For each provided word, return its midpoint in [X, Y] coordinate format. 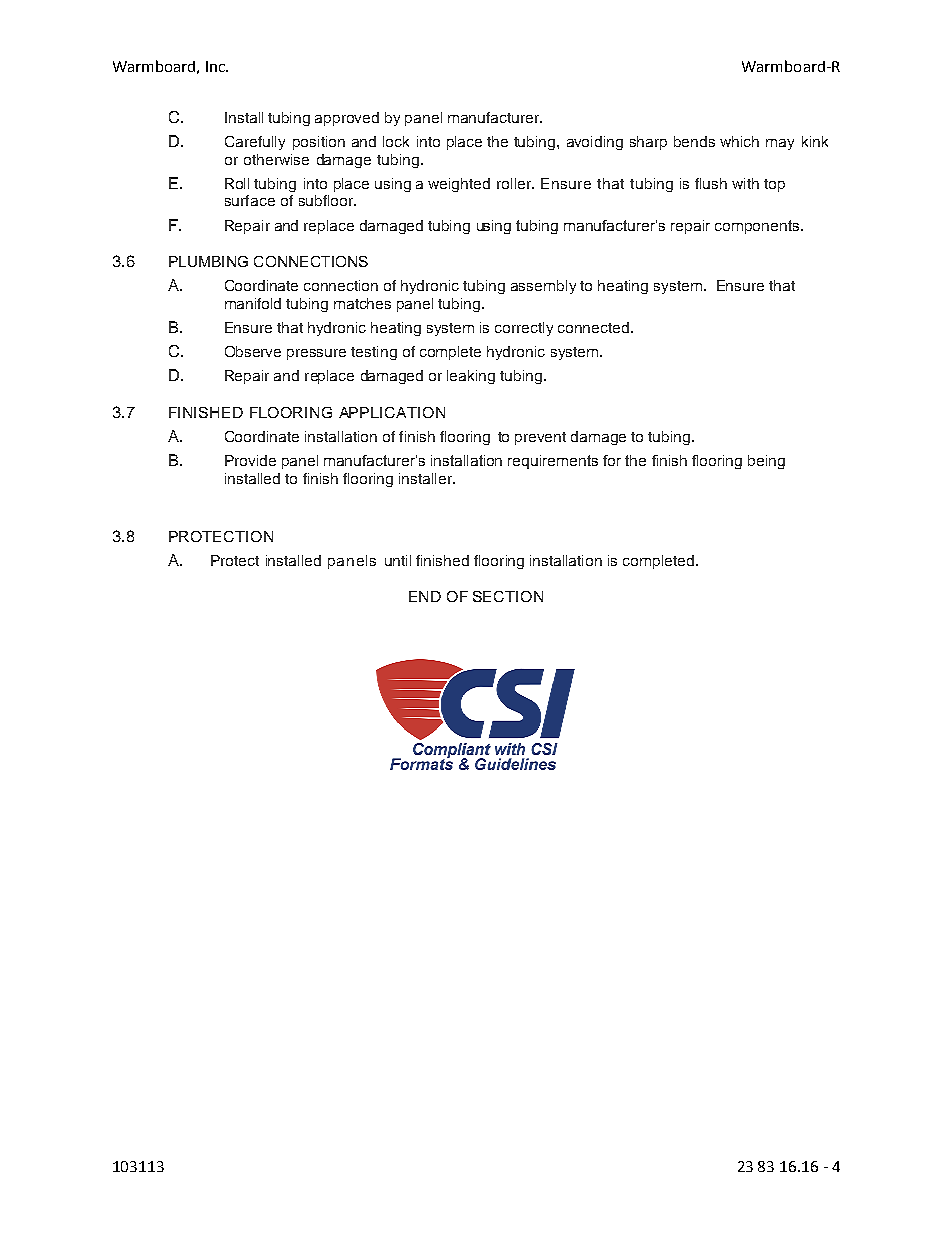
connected [595, 327]
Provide [250, 460]
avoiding [595, 143]
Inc [216, 66]
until [398, 560]
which [739, 141]
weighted [459, 185]
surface [250, 200]
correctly [524, 329]
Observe [253, 351]
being [766, 462]
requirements [553, 462]
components [757, 227]
